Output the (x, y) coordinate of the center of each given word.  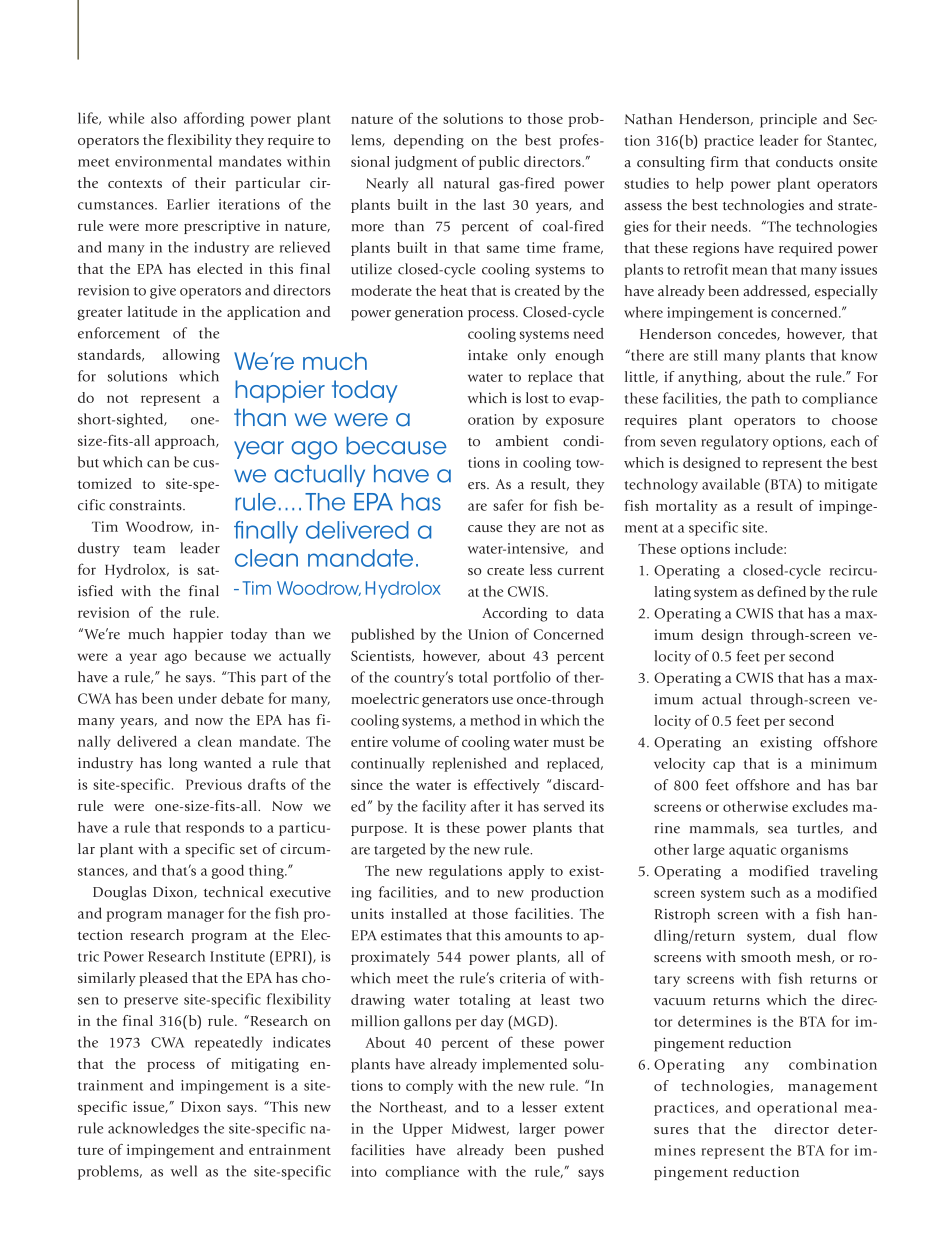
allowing (191, 356)
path (765, 399)
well (184, 1171)
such (765, 892)
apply (526, 872)
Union (488, 634)
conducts (804, 161)
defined (781, 591)
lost (537, 398)
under (197, 698)
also (164, 118)
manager (195, 916)
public (499, 163)
